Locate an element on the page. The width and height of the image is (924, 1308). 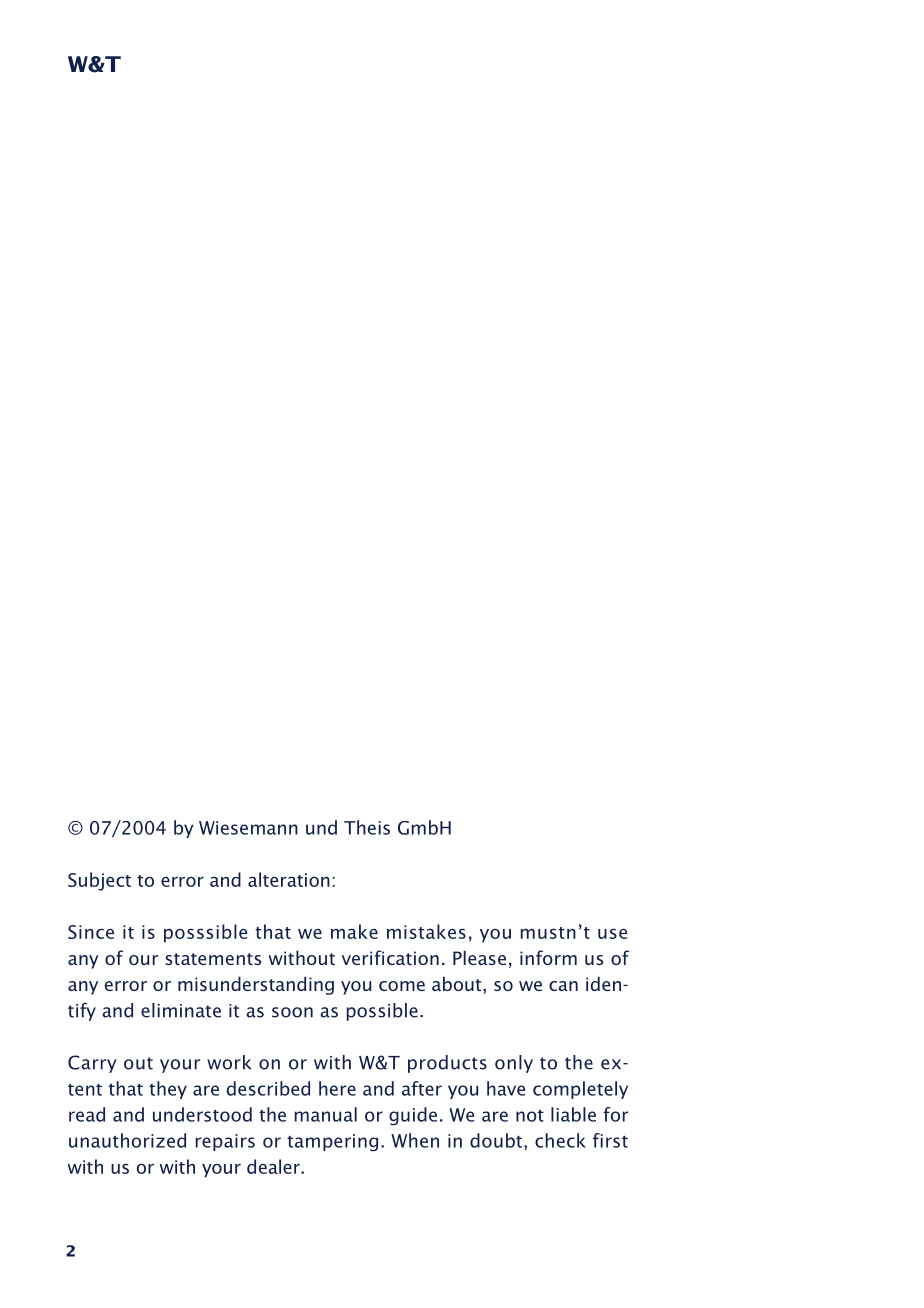
verification is located at coordinates (390, 957).
